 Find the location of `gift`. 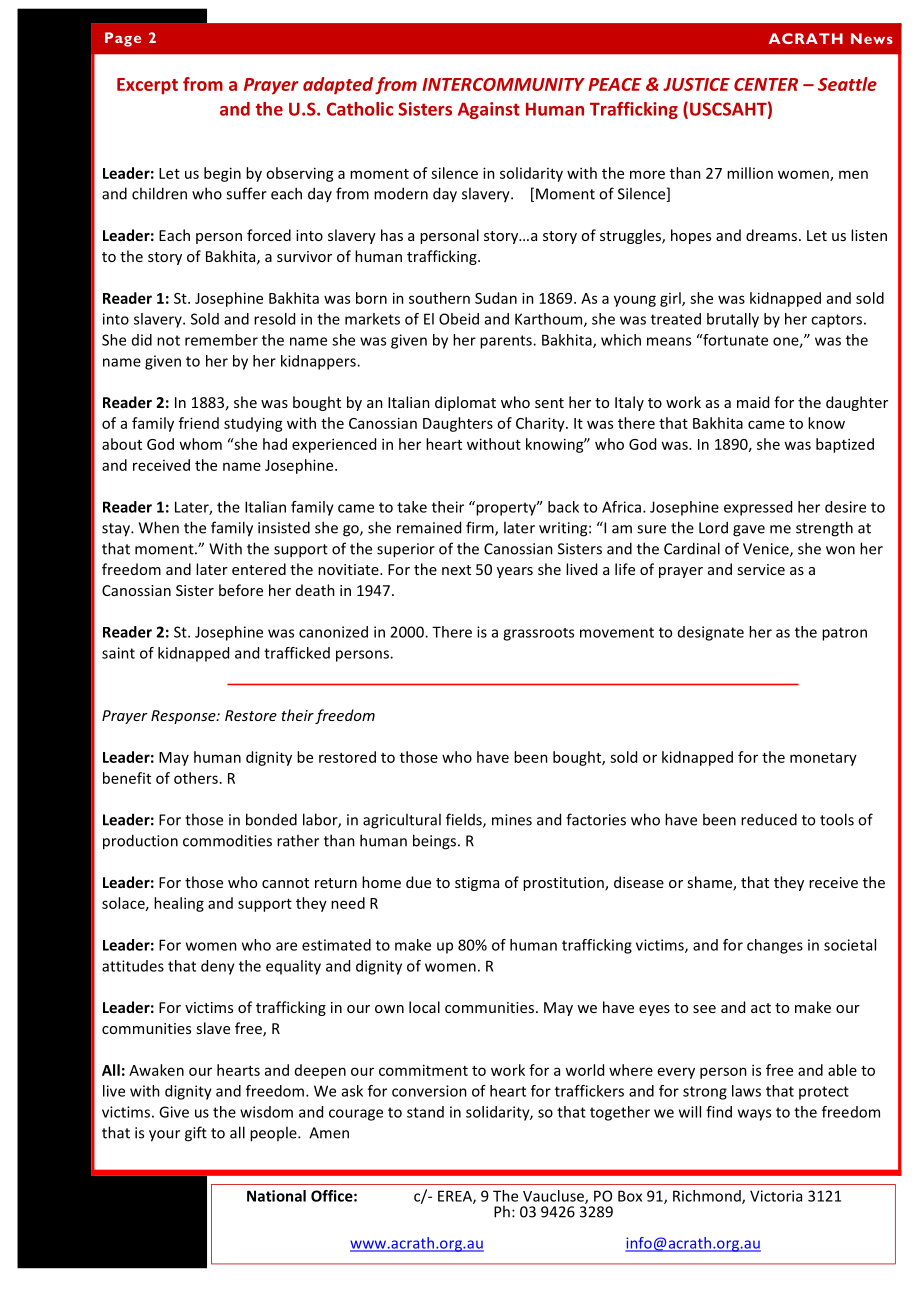

gift is located at coordinates (196, 1134).
